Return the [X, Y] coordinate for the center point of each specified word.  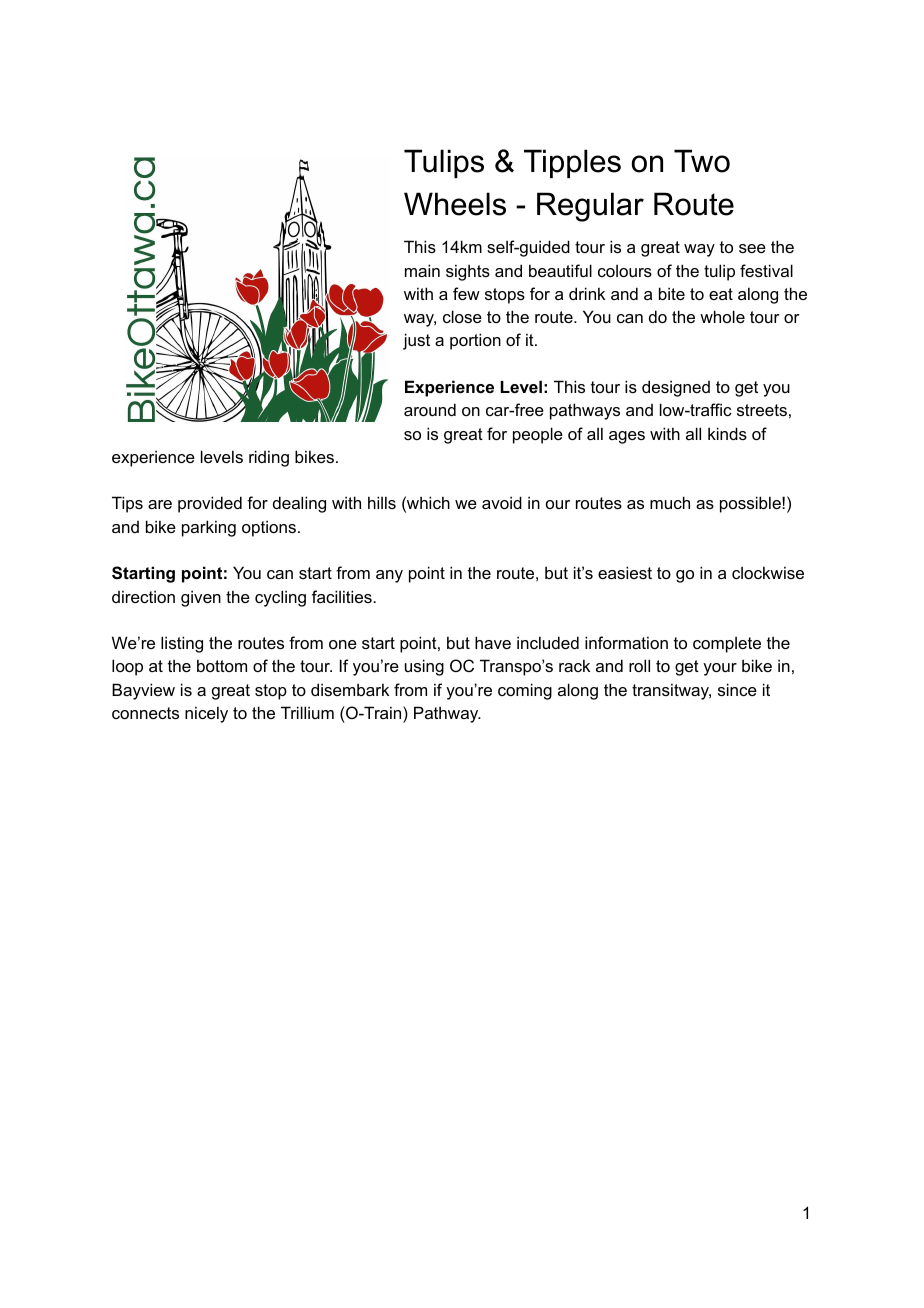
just [416, 341]
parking [209, 528]
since [737, 689]
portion [475, 341]
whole [722, 316]
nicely [206, 714]
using [424, 667]
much [670, 502]
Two [702, 161]
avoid [502, 502]
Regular [590, 207]
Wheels [455, 204]
